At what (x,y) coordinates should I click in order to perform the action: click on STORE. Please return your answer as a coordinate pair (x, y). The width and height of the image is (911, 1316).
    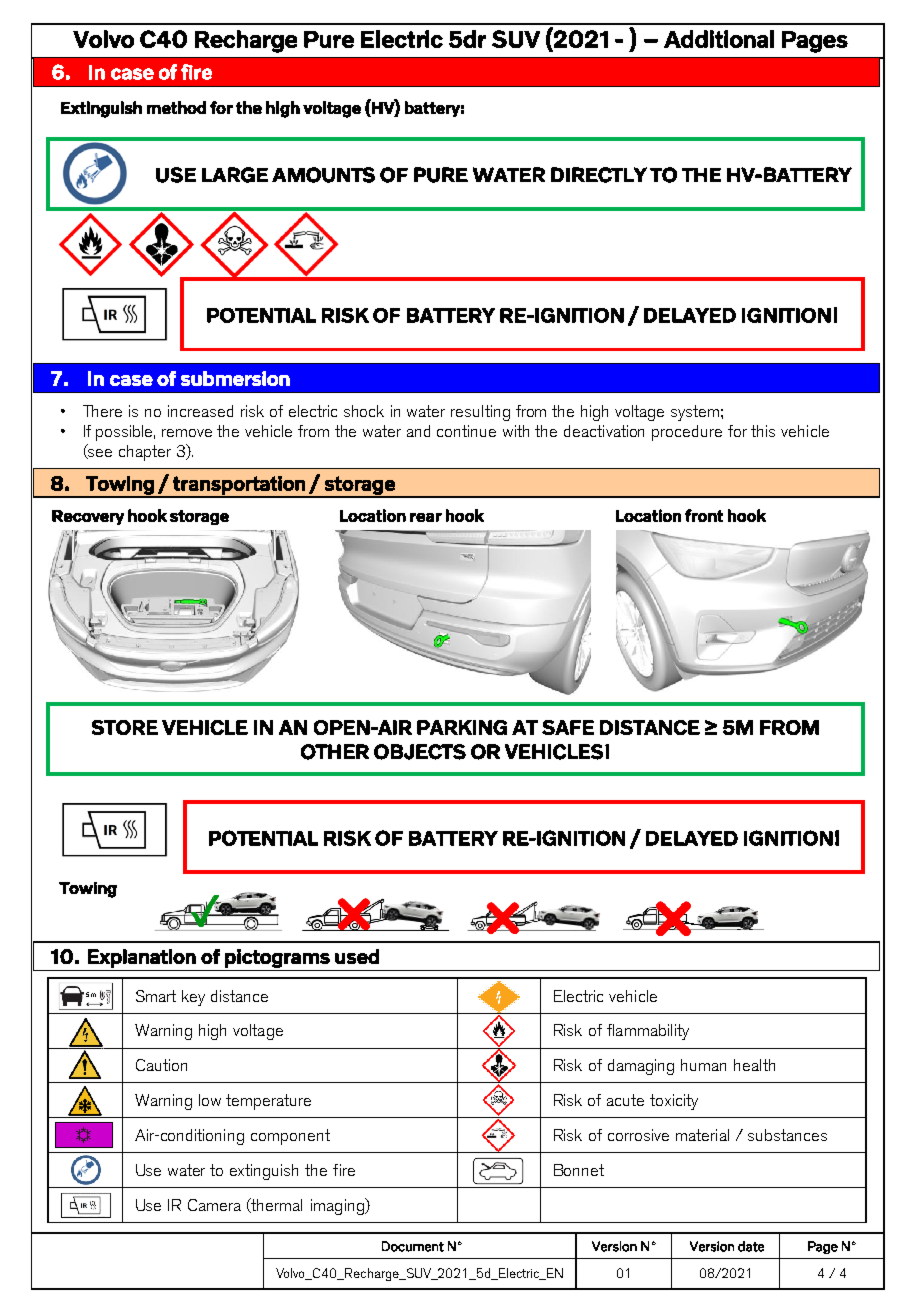
    Looking at the image, I should click on (125, 727).
